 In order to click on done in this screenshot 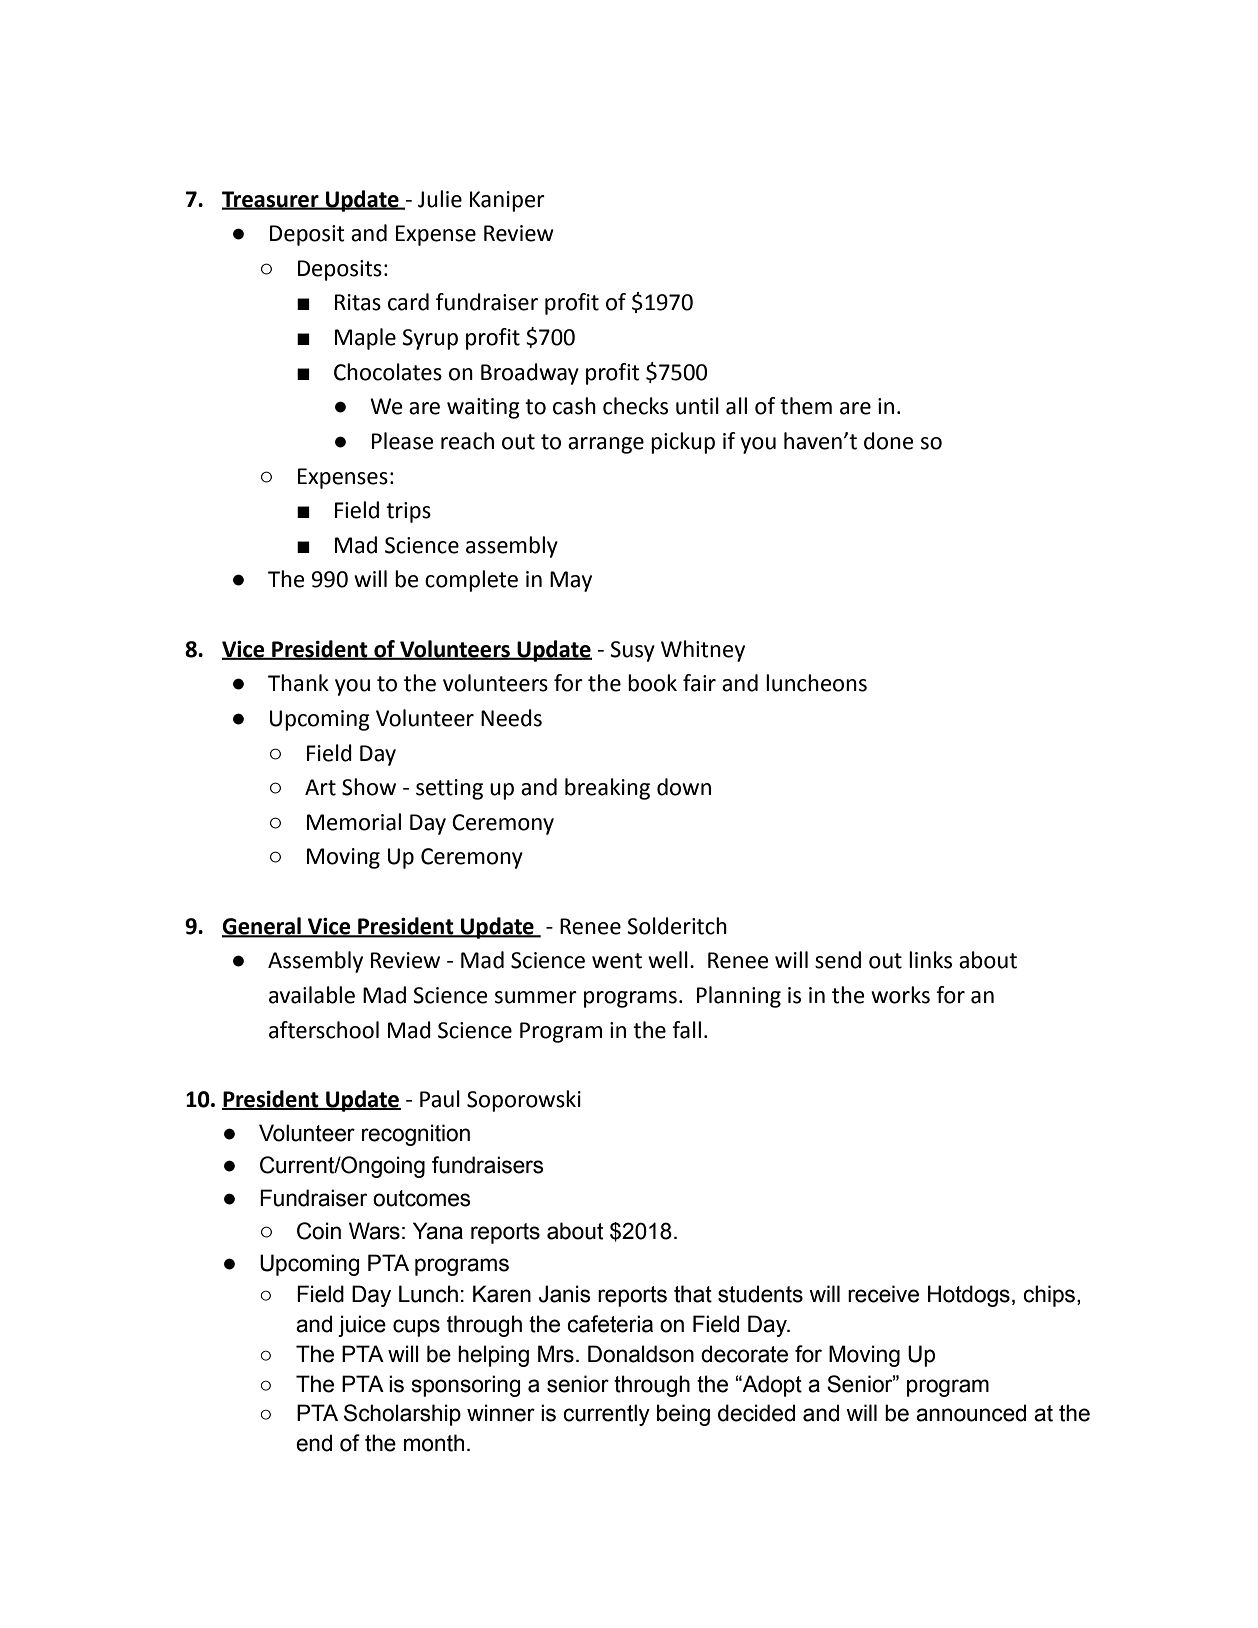, I will do `click(889, 441)`.
